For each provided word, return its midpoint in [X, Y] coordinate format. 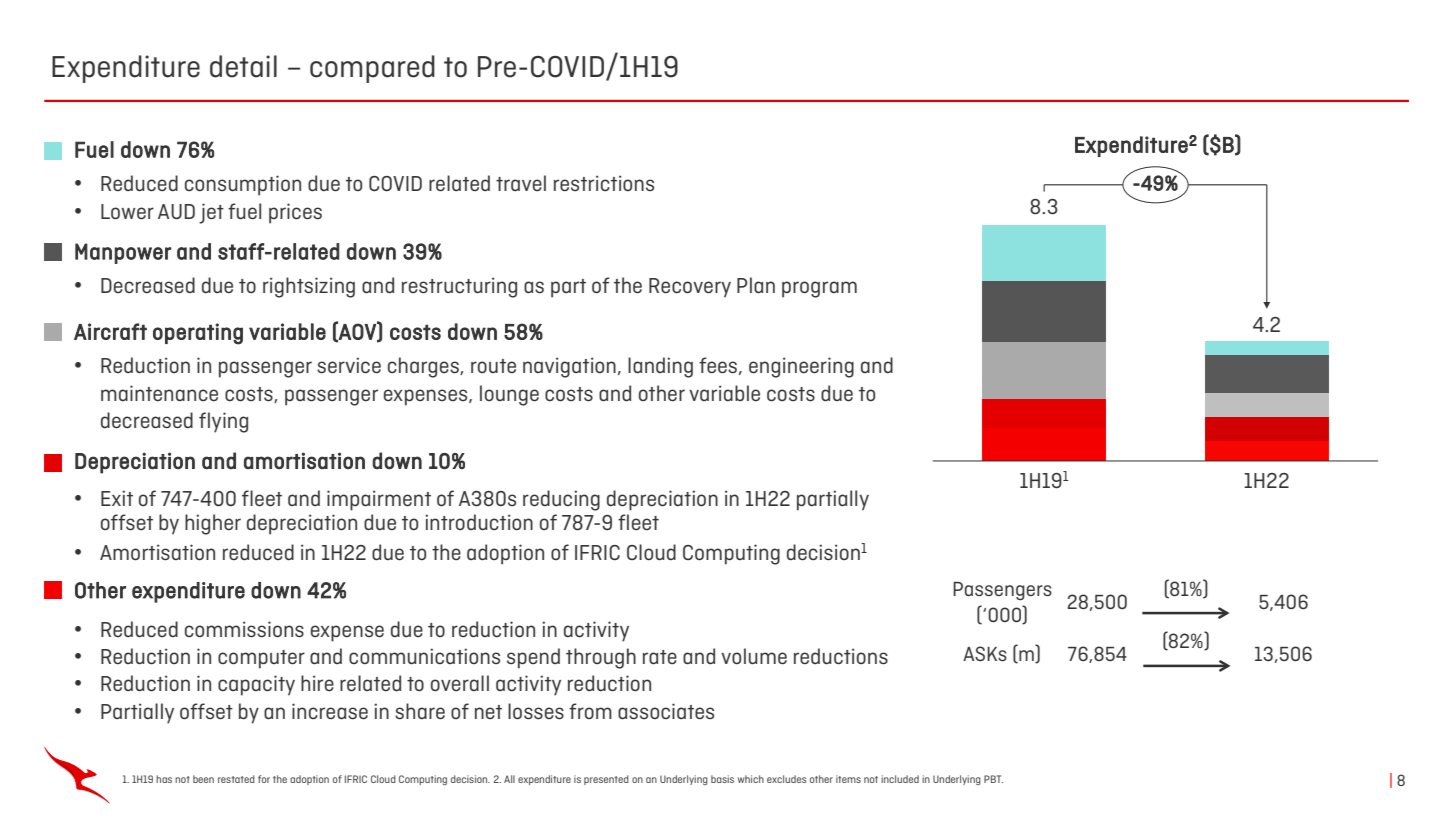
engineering [801, 367]
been [203, 779]
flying [223, 422]
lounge [509, 395]
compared [372, 69]
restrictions [604, 183]
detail [243, 66]
